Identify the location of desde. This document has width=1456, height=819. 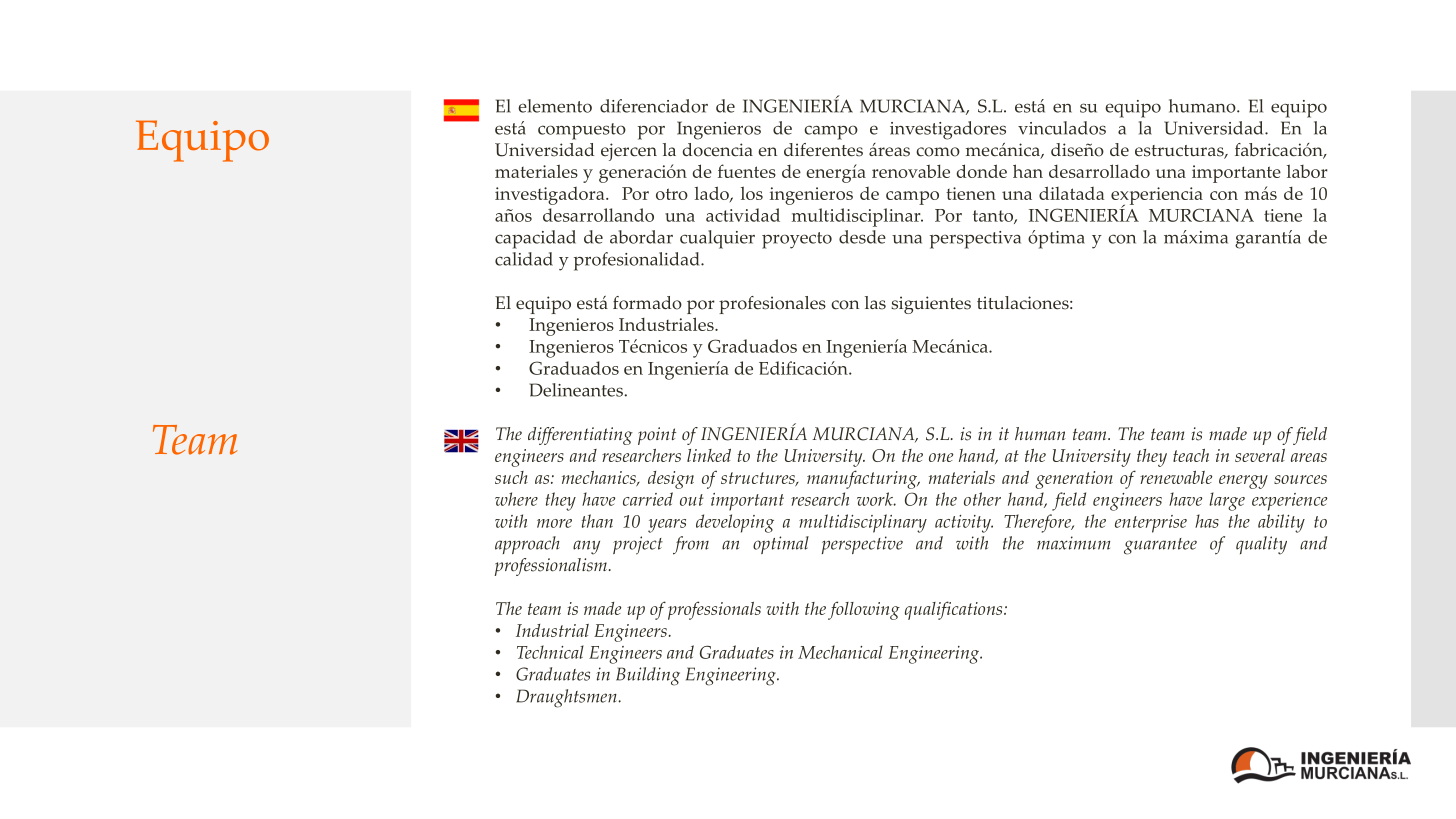
(862, 237).
